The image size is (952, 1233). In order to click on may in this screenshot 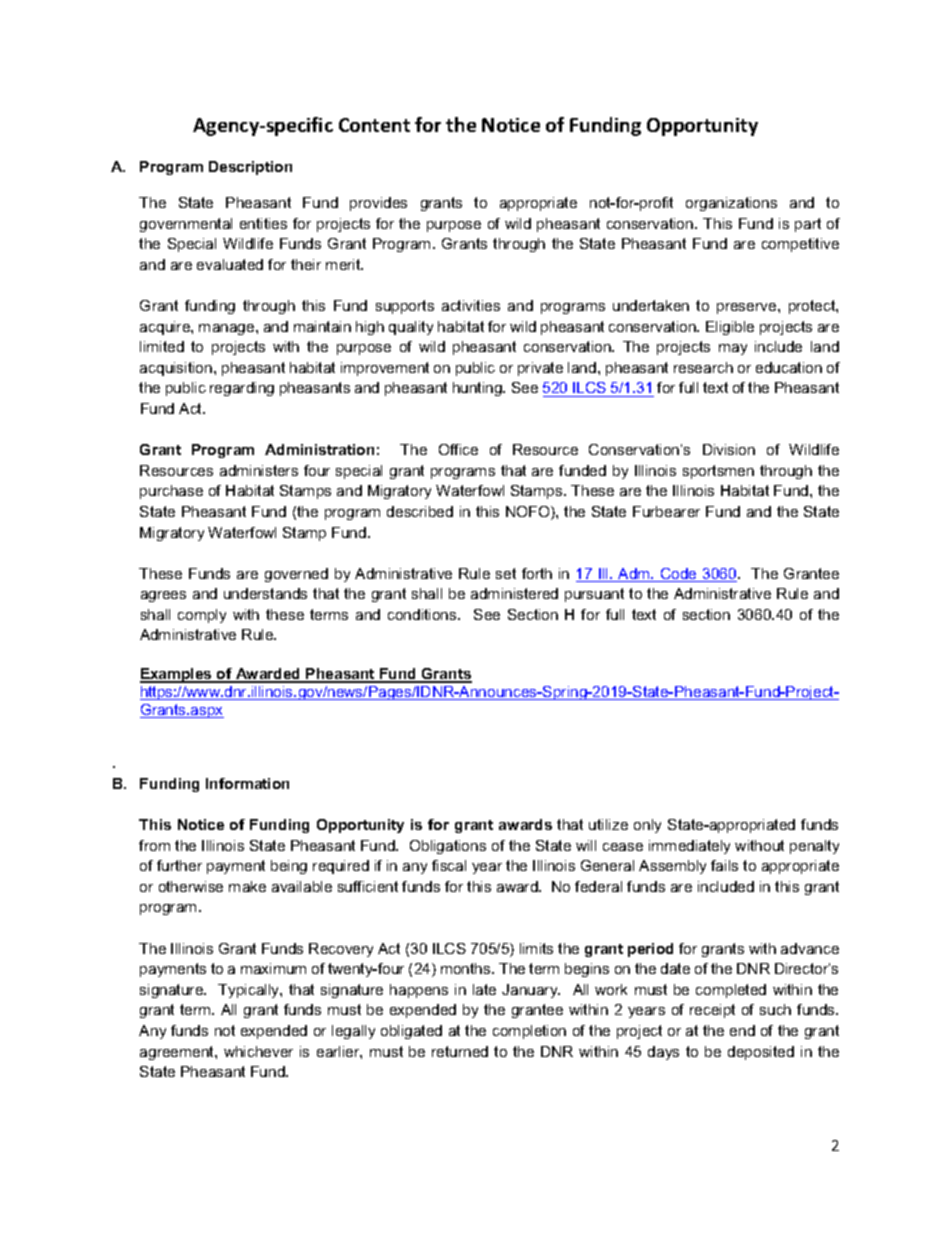, I will do `click(733, 349)`.
